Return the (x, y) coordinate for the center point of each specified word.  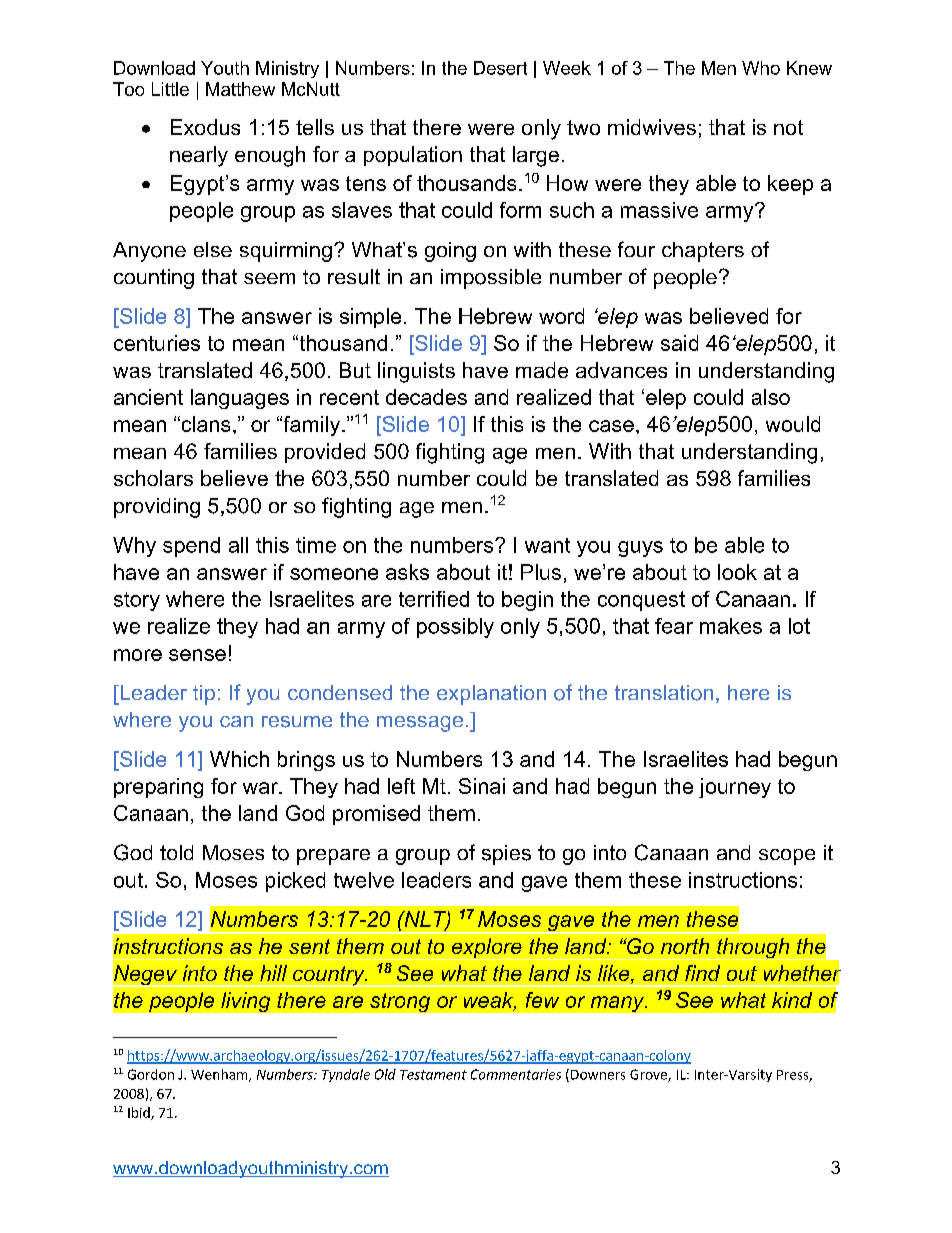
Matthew (240, 89)
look (737, 572)
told (176, 852)
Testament (433, 1075)
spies (506, 855)
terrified (434, 599)
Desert (500, 68)
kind (792, 1000)
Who (761, 68)
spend (191, 547)
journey (735, 788)
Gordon (151, 1074)
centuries (157, 343)
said (679, 343)
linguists (416, 372)
